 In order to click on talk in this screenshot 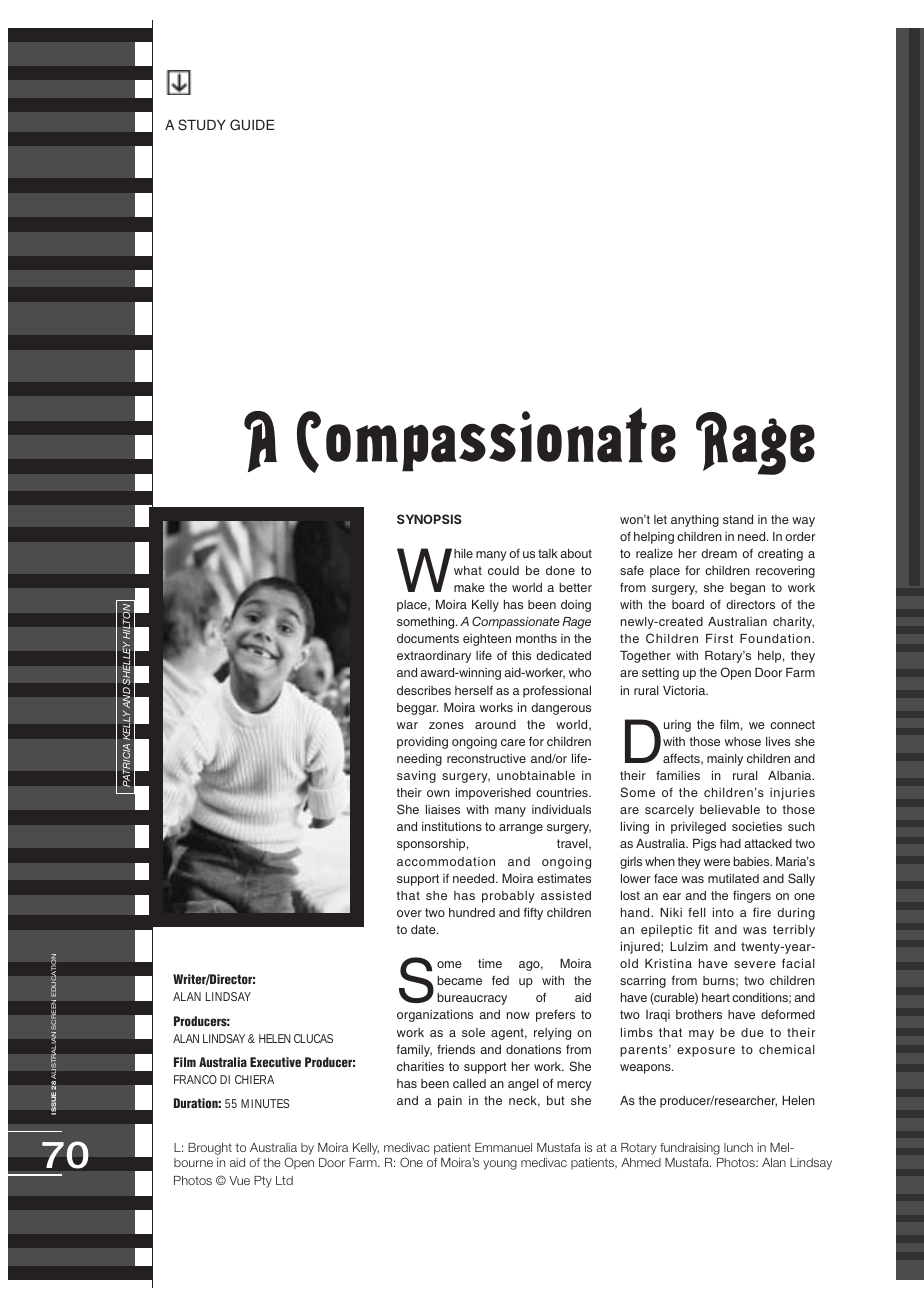, I will do `click(548, 553)`.
